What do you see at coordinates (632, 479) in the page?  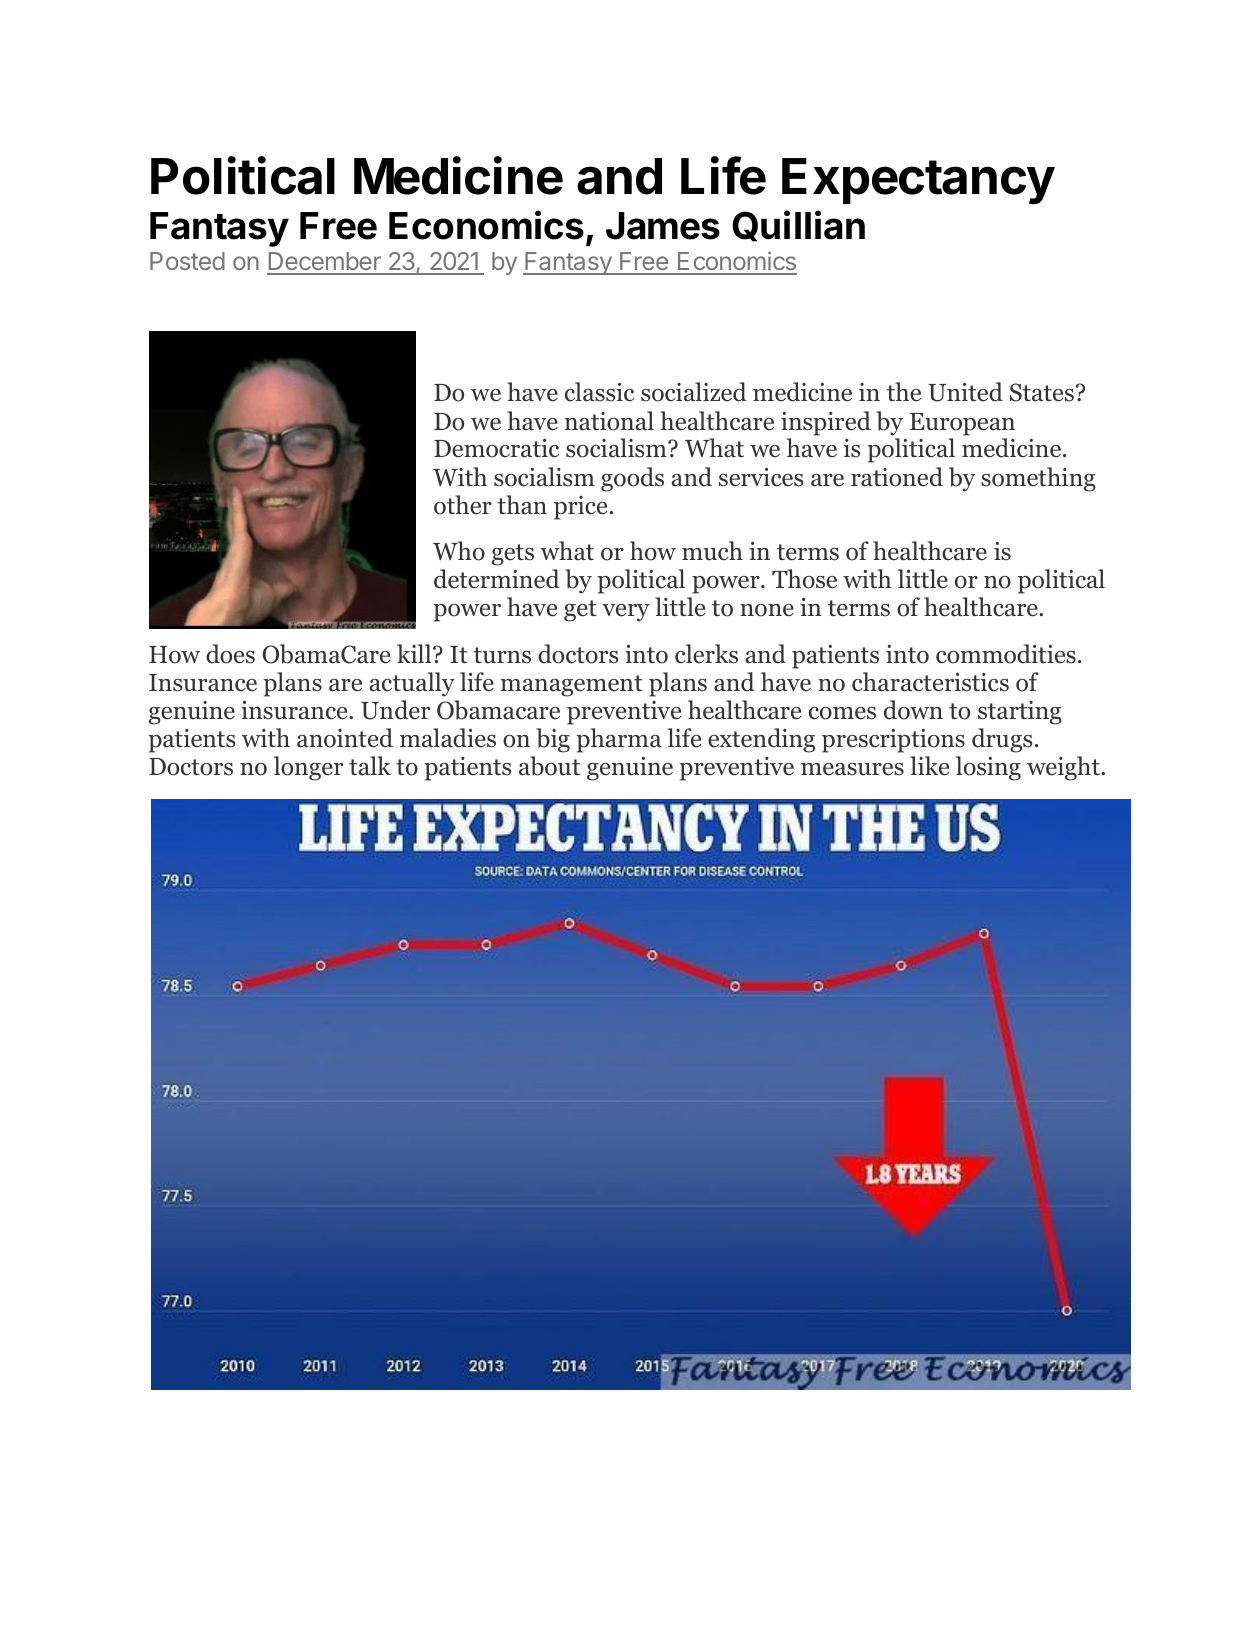 I see `goods` at bounding box center [632, 479].
